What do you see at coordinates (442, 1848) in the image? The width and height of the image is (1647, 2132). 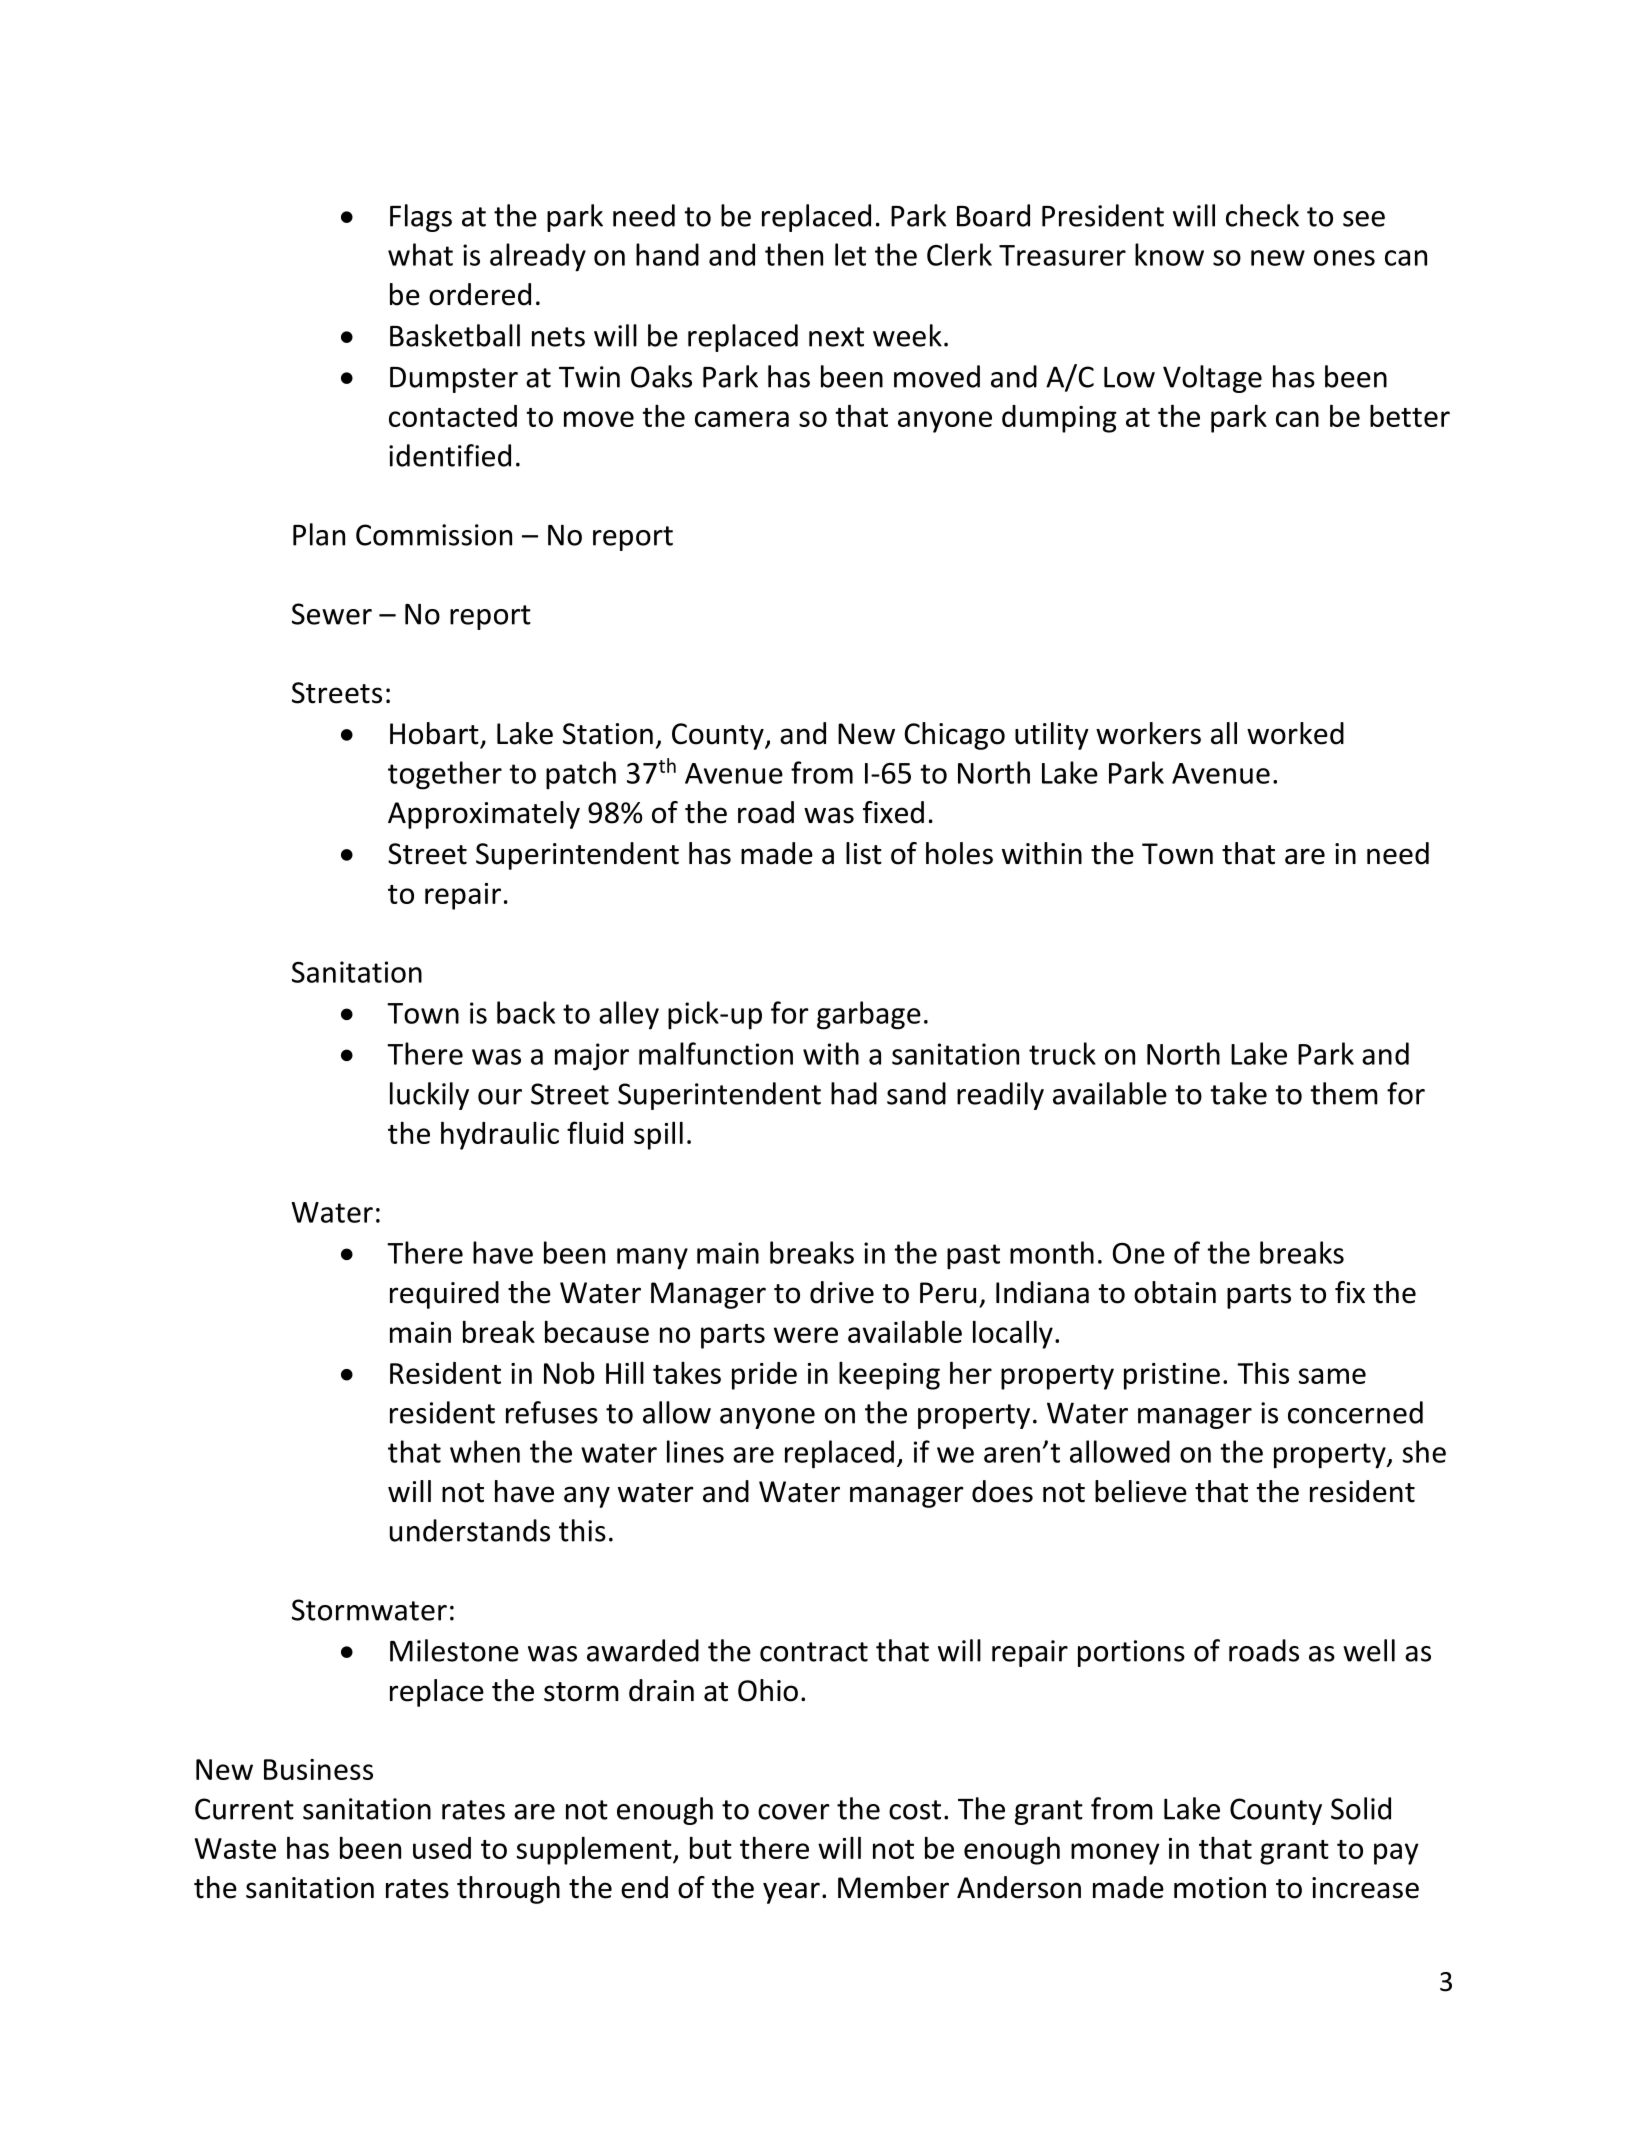 I see `used` at bounding box center [442, 1848].
